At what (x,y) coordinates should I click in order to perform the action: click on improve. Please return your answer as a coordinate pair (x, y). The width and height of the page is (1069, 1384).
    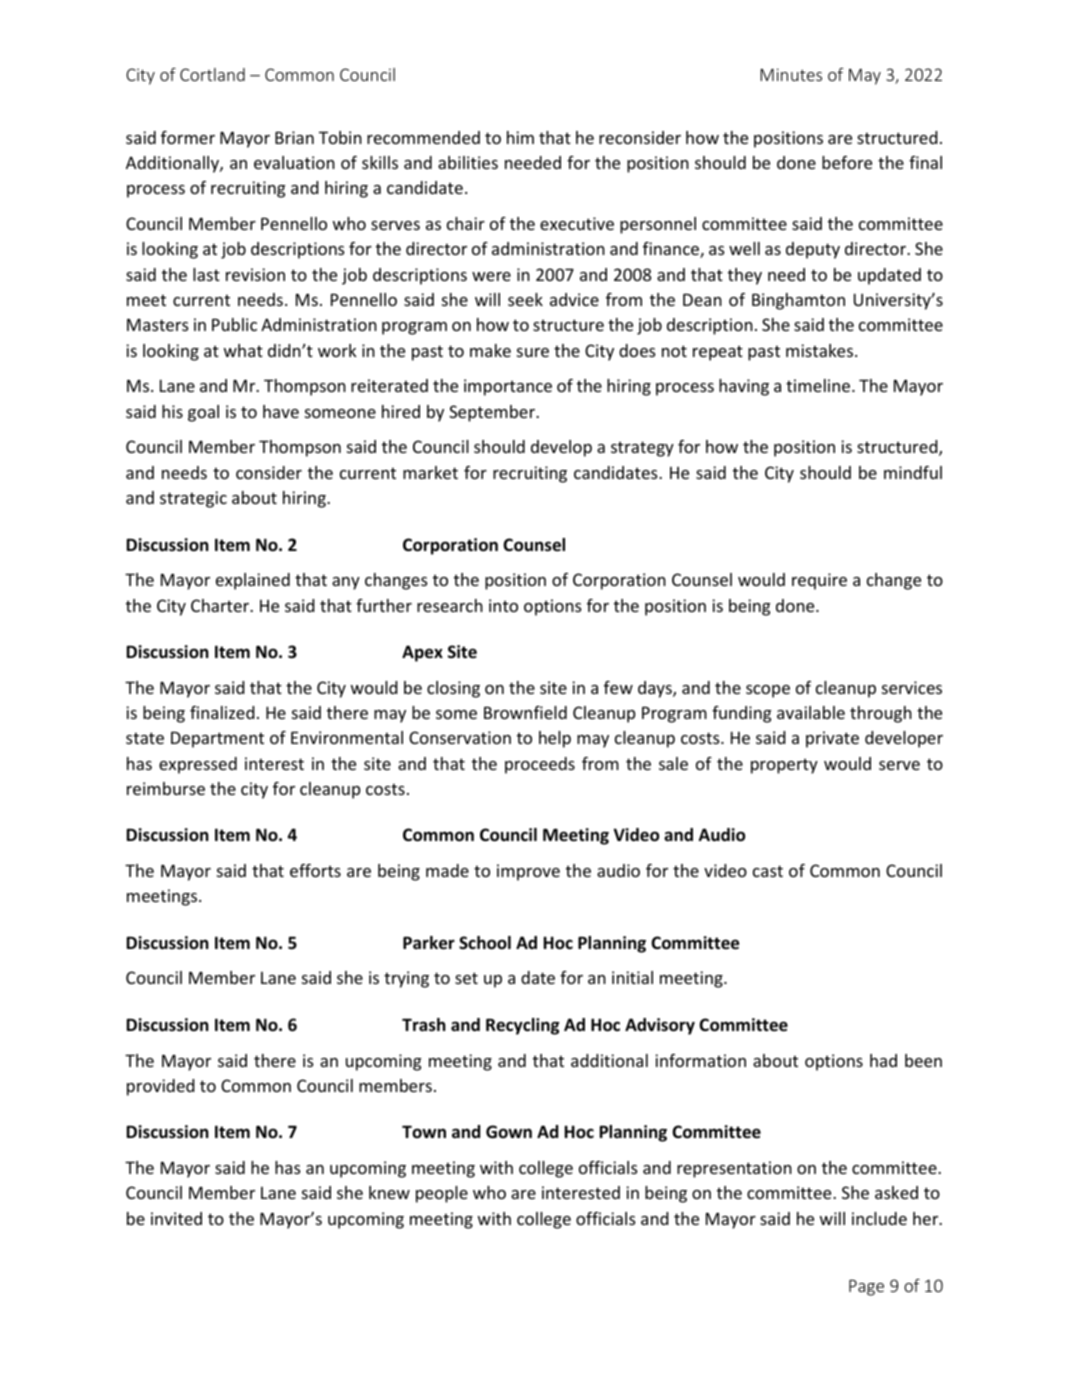
    Looking at the image, I should click on (528, 872).
